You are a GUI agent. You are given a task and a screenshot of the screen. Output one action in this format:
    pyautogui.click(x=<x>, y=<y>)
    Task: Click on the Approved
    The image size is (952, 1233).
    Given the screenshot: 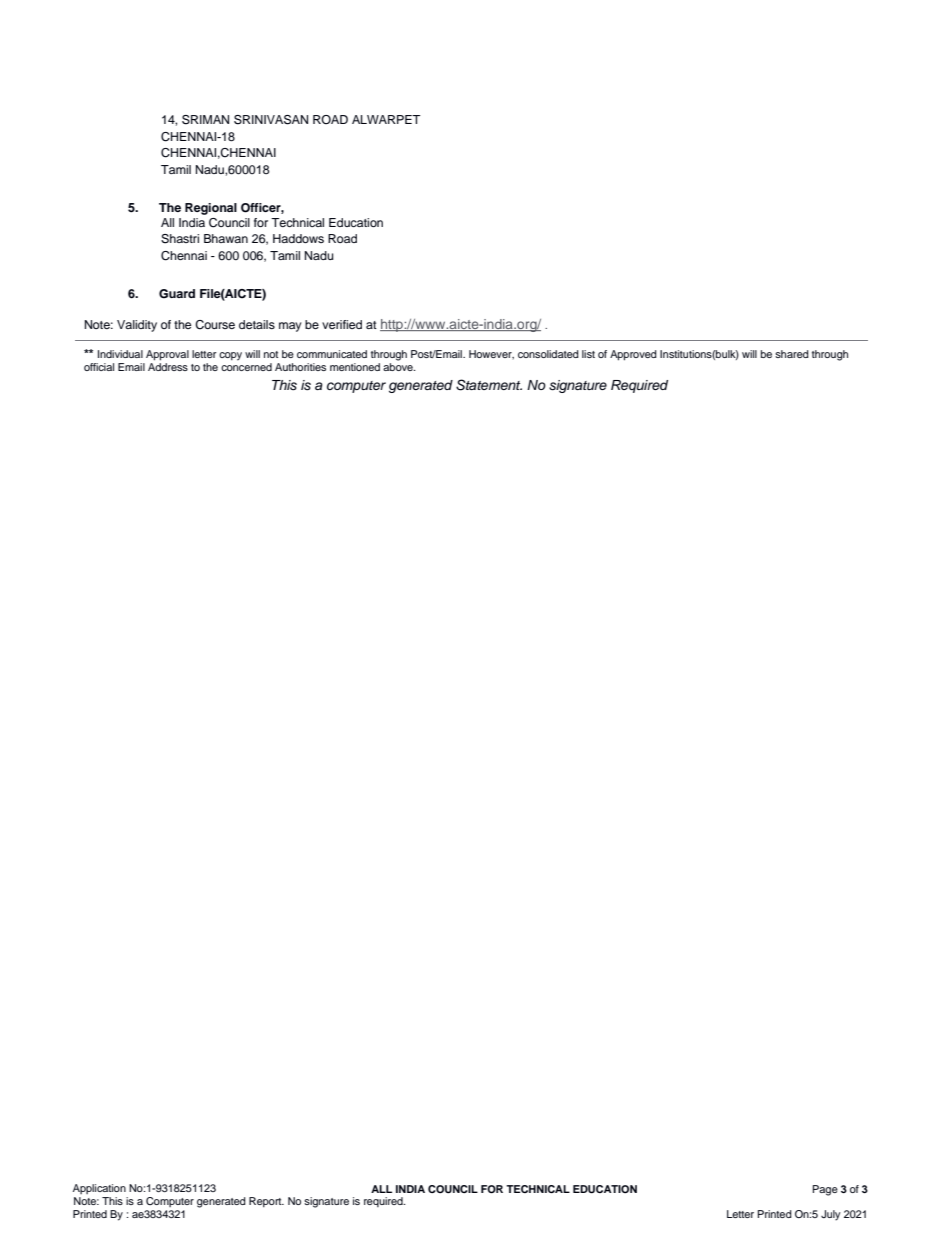 What is the action you would take?
    pyautogui.click(x=633, y=355)
